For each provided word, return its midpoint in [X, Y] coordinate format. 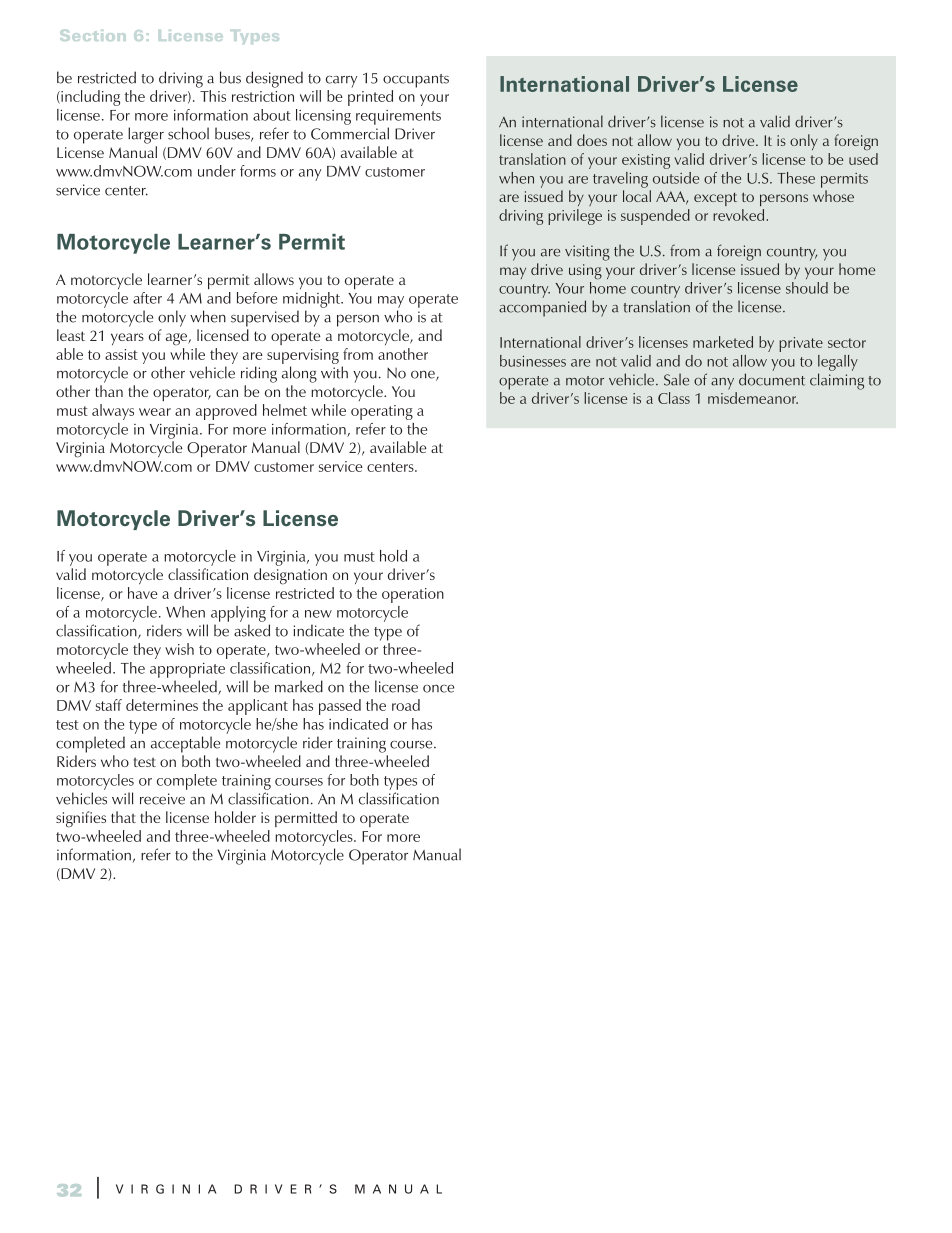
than [109, 391]
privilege [575, 217]
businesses [533, 361]
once [438, 689]
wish [179, 649]
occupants [416, 81]
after [147, 298]
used [863, 159]
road [406, 705]
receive [162, 799]
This [213, 96]
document [772, 379]
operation [413, 595]
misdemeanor [753, 398]
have [143, 593]
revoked [738, 215]
